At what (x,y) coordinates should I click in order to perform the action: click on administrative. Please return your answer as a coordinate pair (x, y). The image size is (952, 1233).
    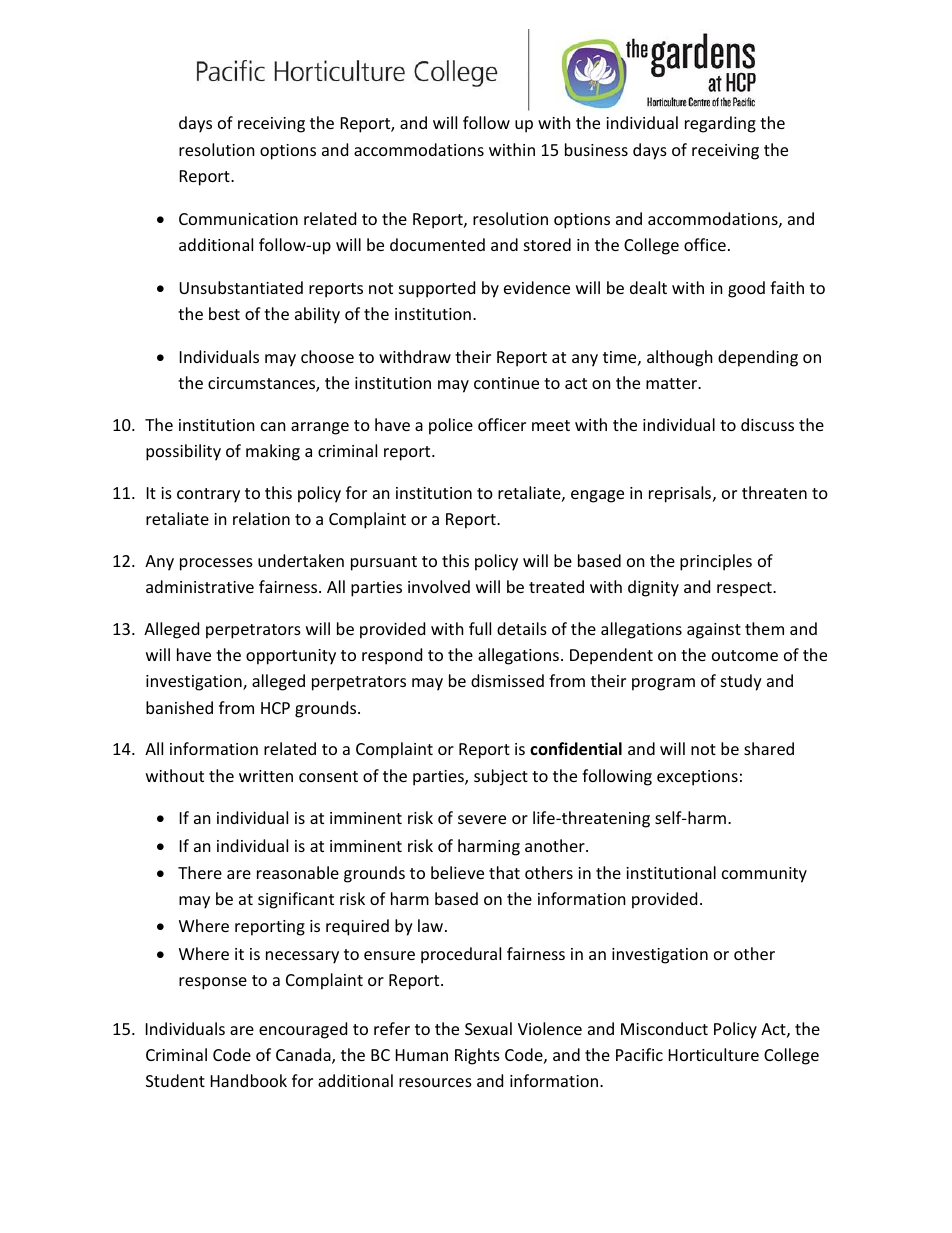
    Looking at the image, I should click on (200, 586).
